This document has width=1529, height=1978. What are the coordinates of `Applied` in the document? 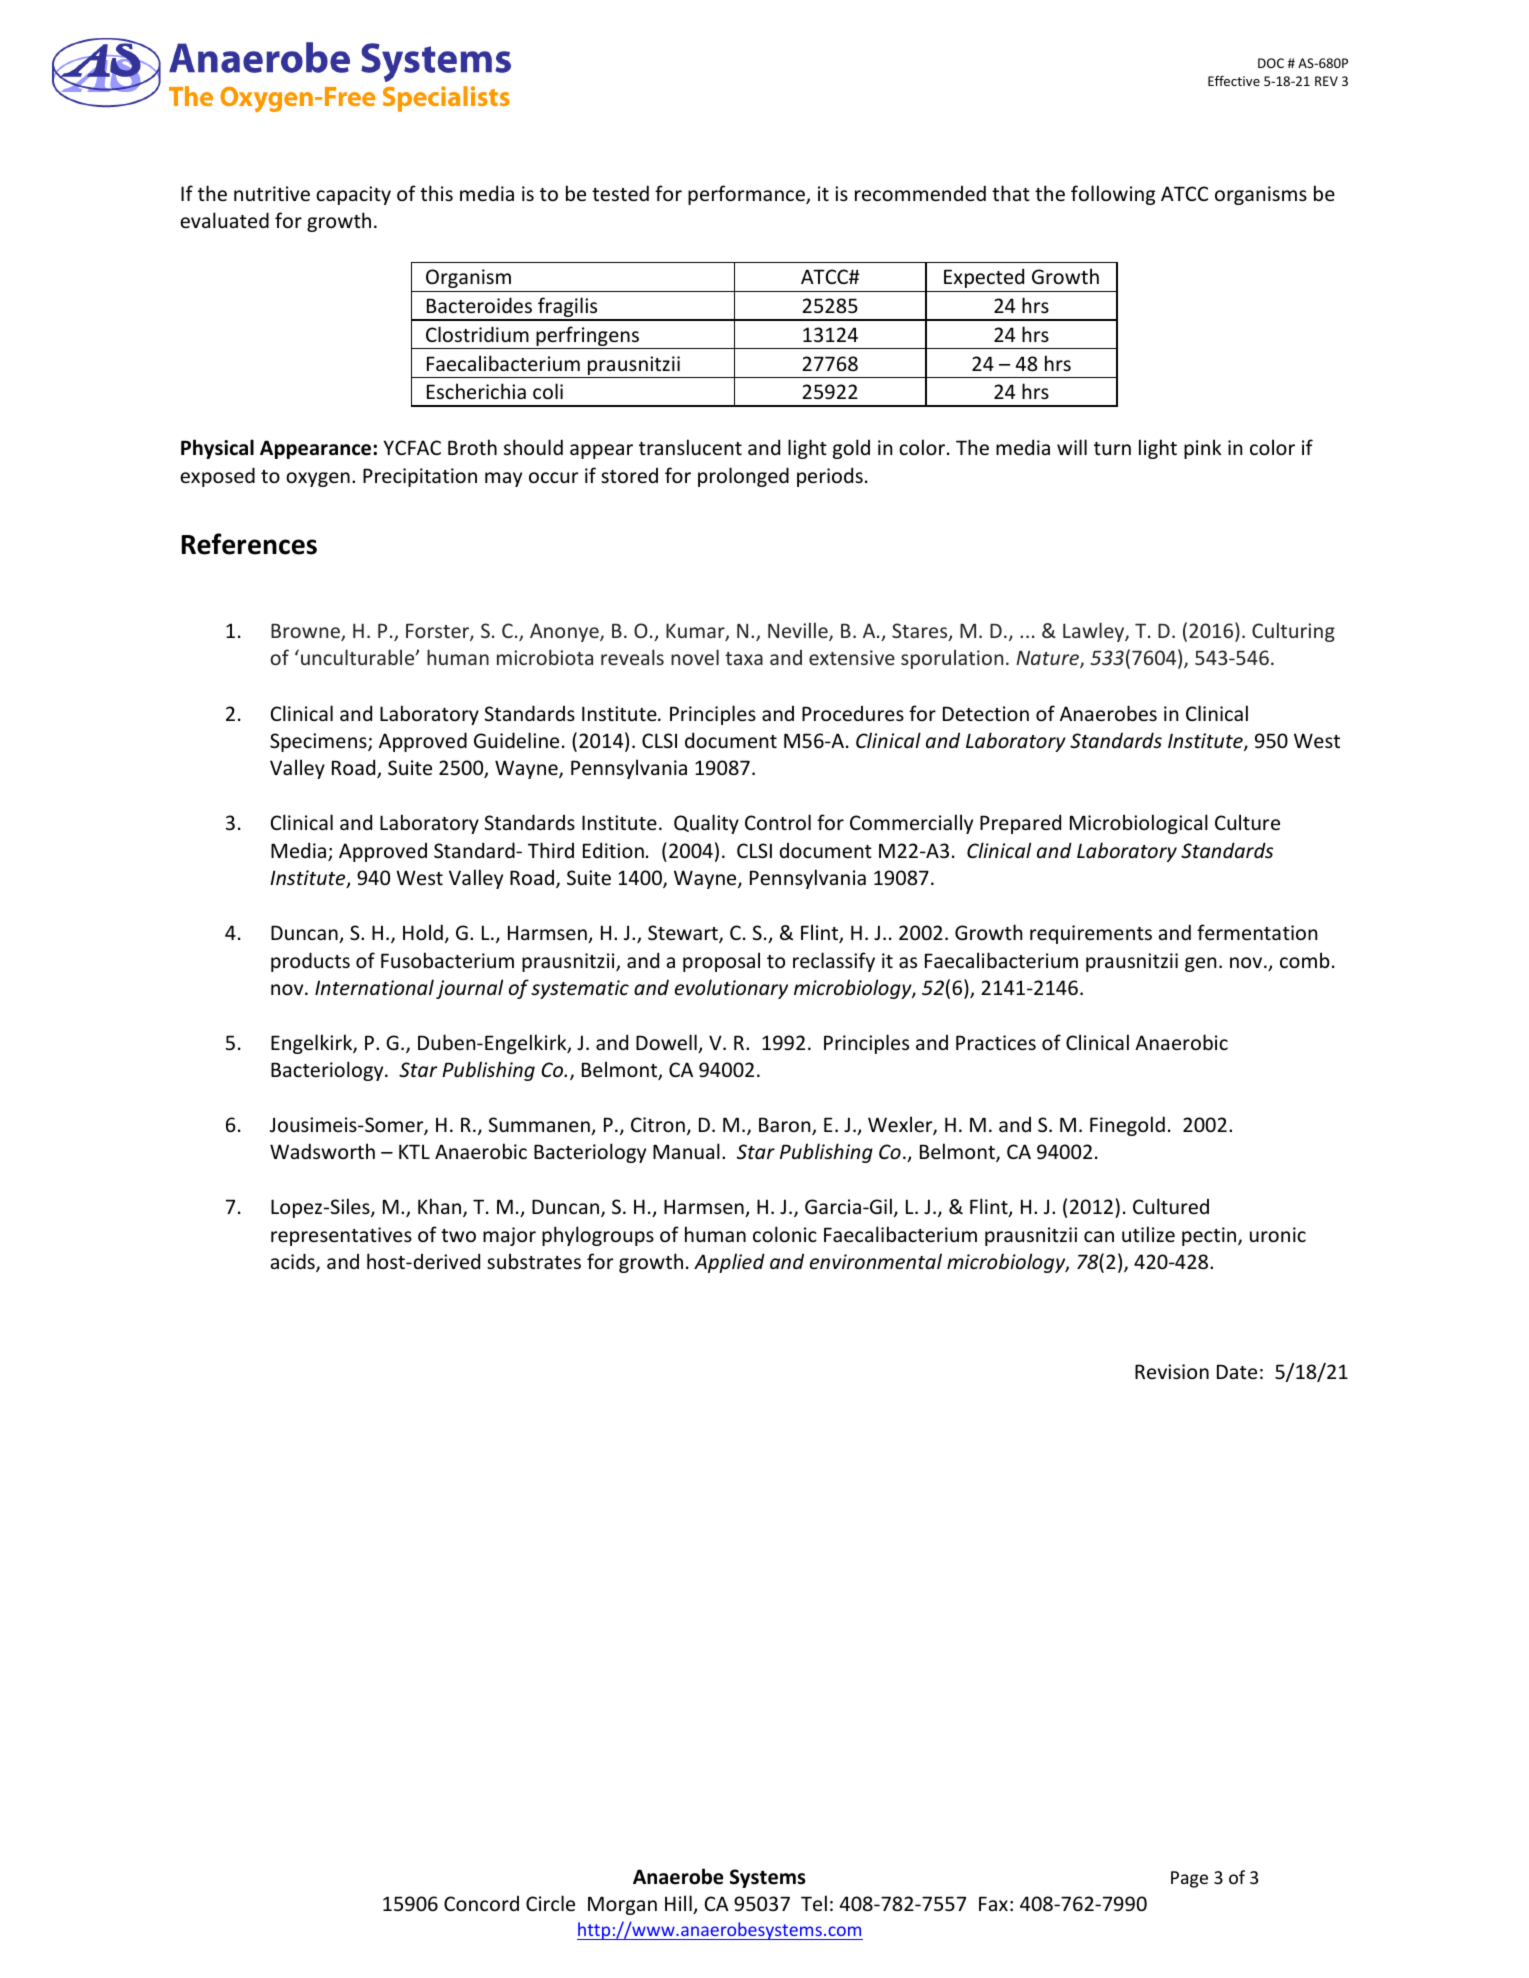 It's located at (729, 1263).
